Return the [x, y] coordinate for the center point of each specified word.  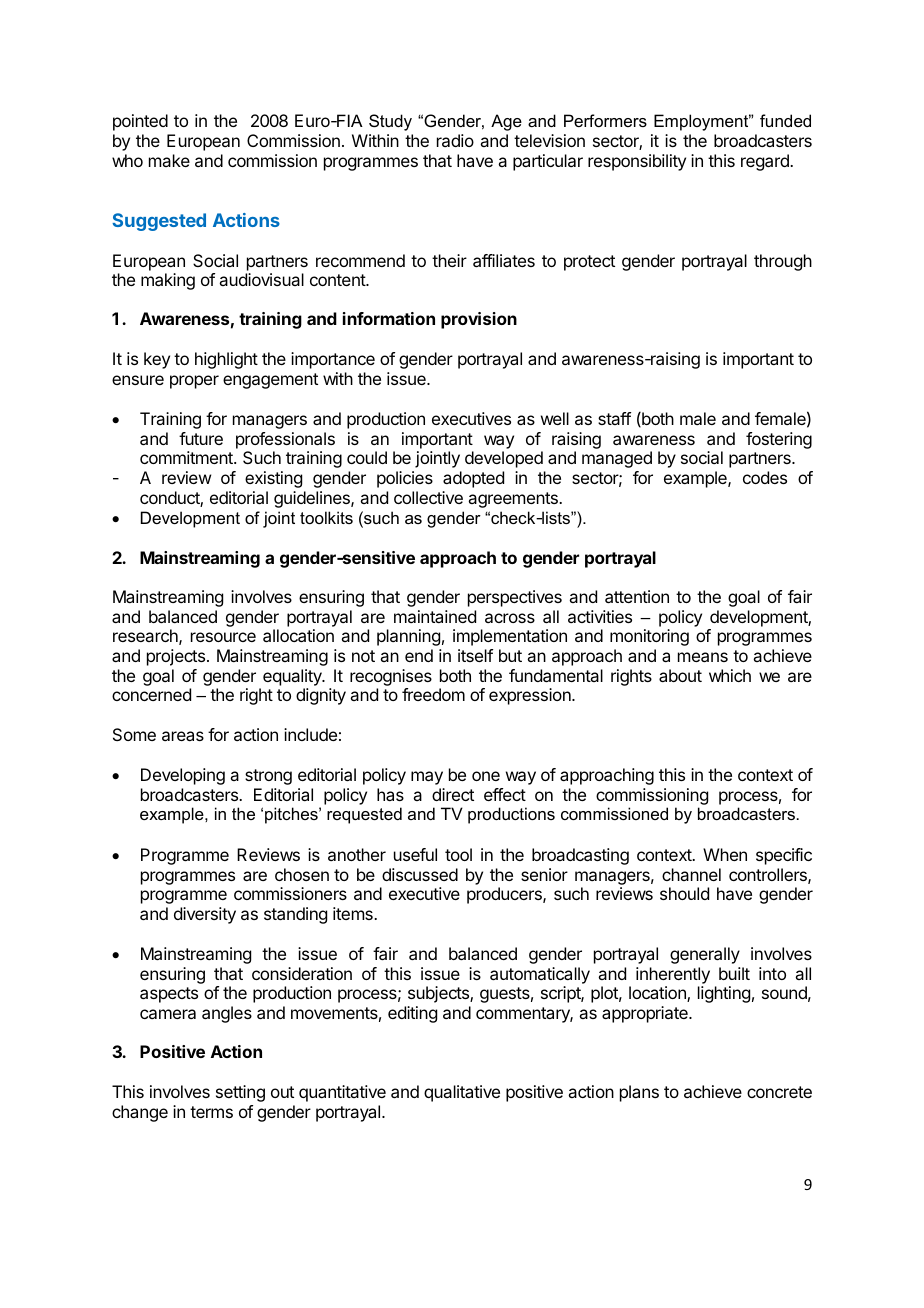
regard [766, 162]
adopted [473, 479]
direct [453, 794]
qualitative [462, 1093]
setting [240, 1093]
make [169, 160]
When [725, 854]
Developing [183, 776]
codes [765, 477]
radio [455, 140]
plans [639, 1093]
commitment [187, 457]
